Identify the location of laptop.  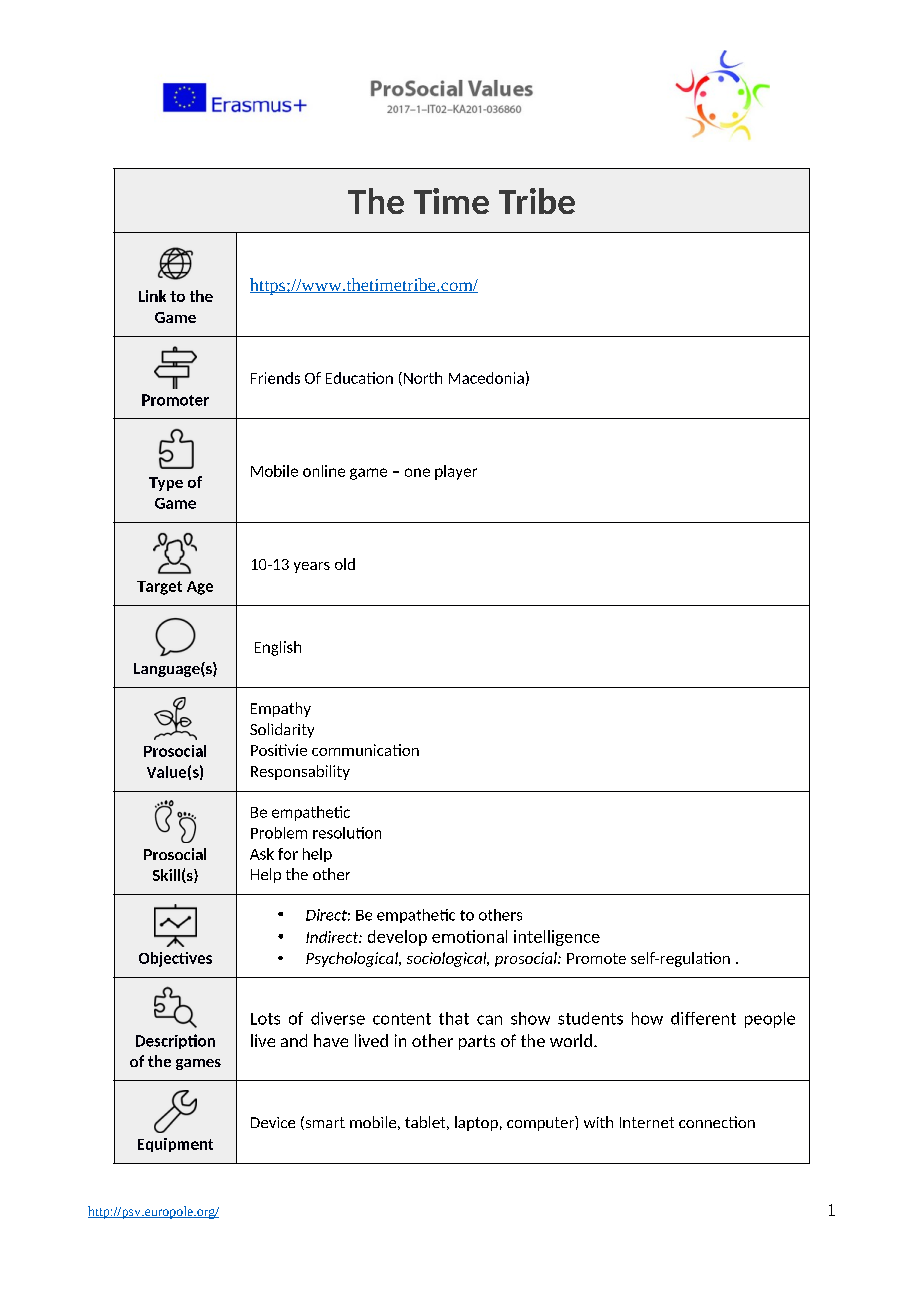
(476, 1123).
